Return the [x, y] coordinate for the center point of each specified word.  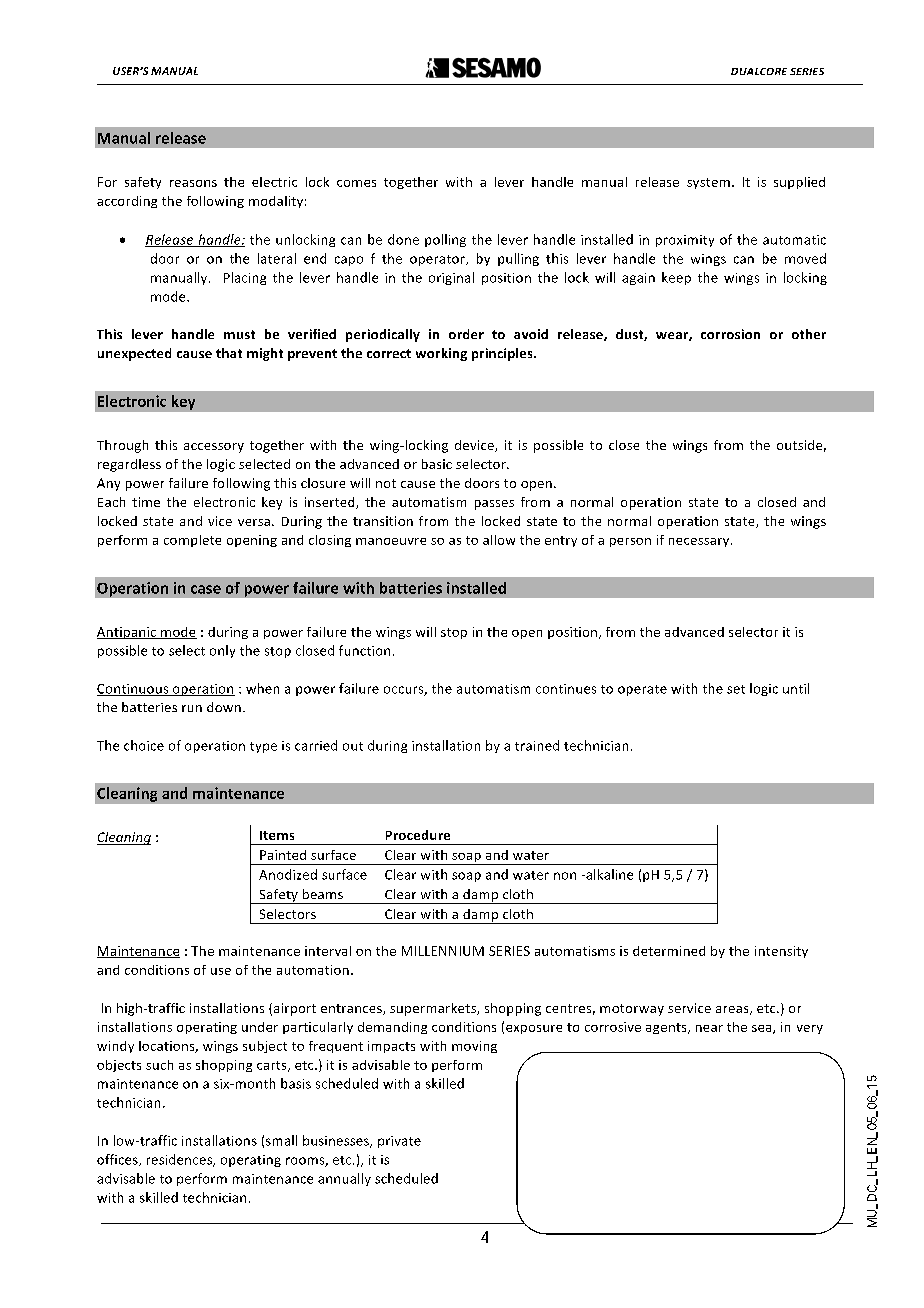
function [364, 650]
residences [181, 1160]
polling [445, 240]
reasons [193, 183]
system [708, 183]
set [736, 689]
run [192, 708]
